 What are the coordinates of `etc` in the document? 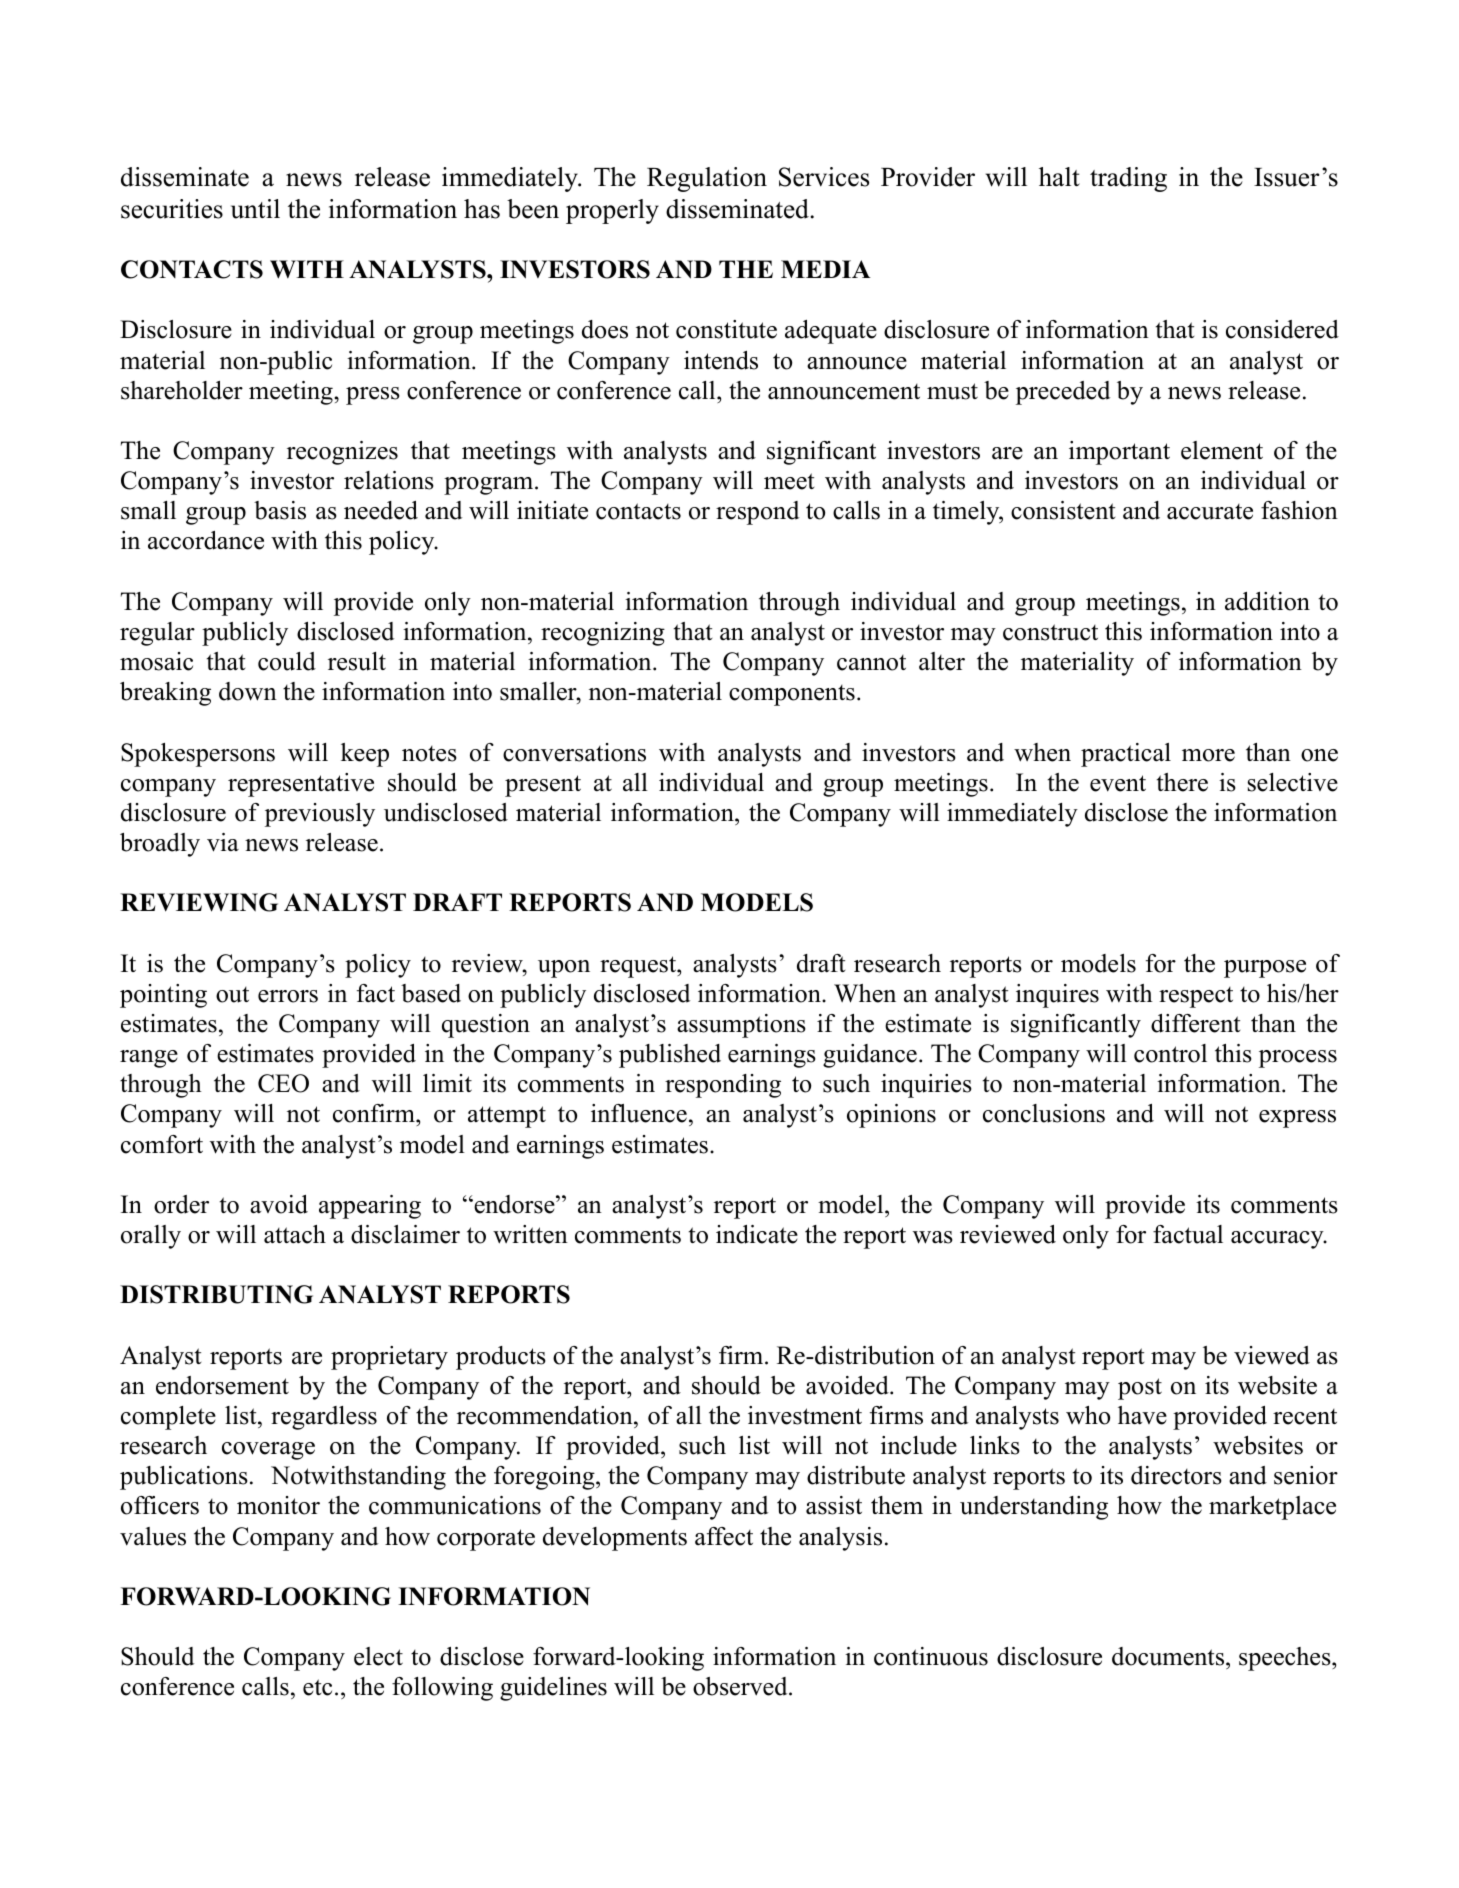 It's located at (317, 1687).
